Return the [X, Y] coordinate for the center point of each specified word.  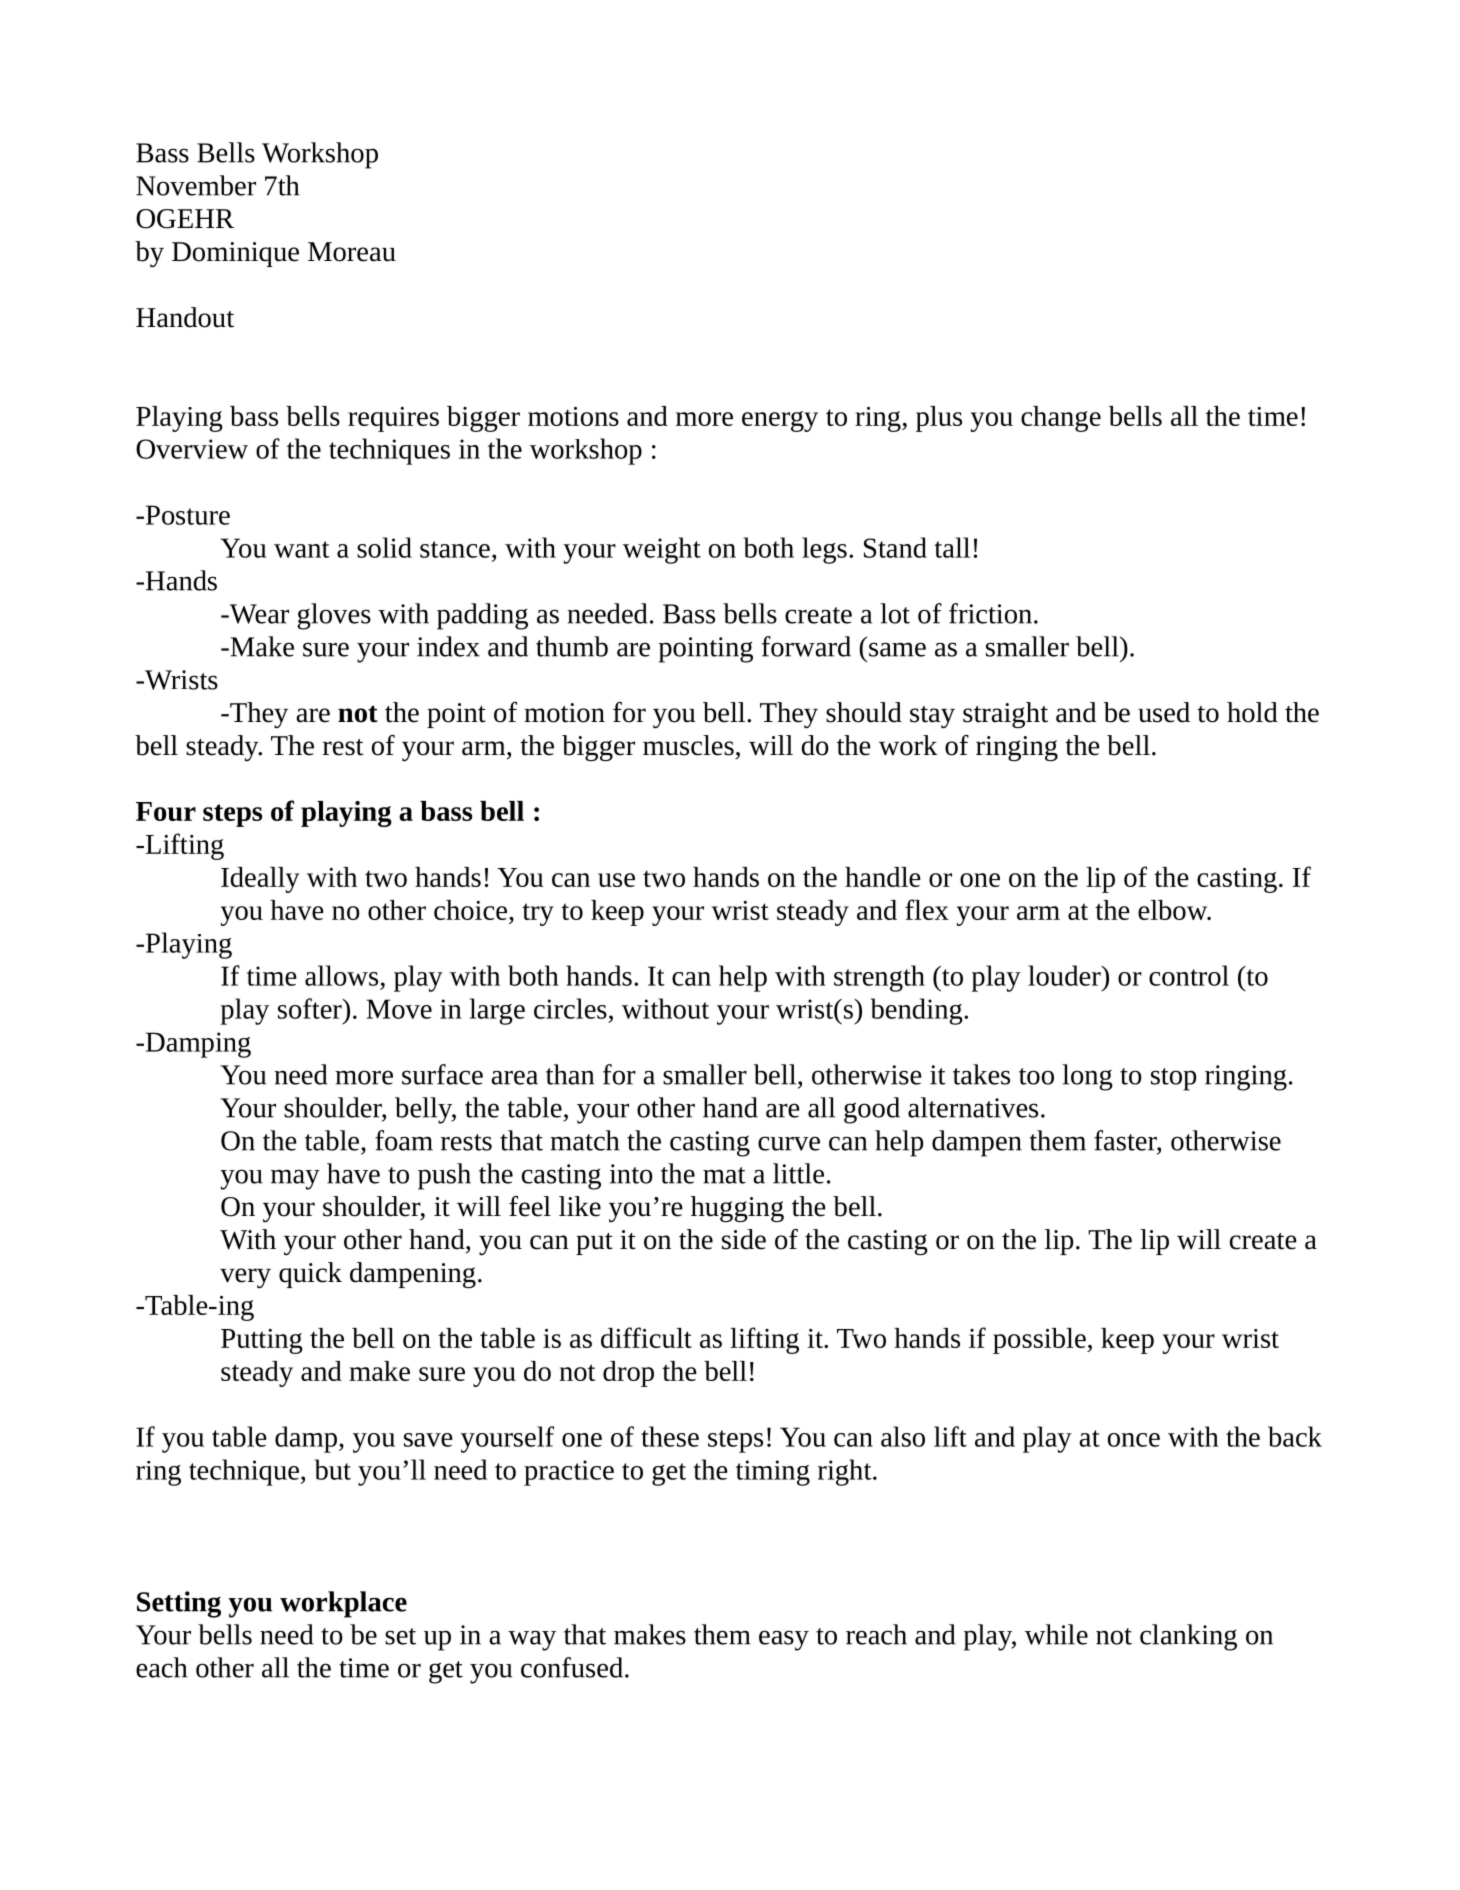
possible [1040, 1341]
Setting [179, 1604]
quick [310, 1275]
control [1189, 975]
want [302, 549]
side [744, 1239]
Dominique [235, 254]
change [1061, 419]
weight [662, 550]
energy [780, 421]
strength [879, 978]
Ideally [260, 880]
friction [990, 613]
